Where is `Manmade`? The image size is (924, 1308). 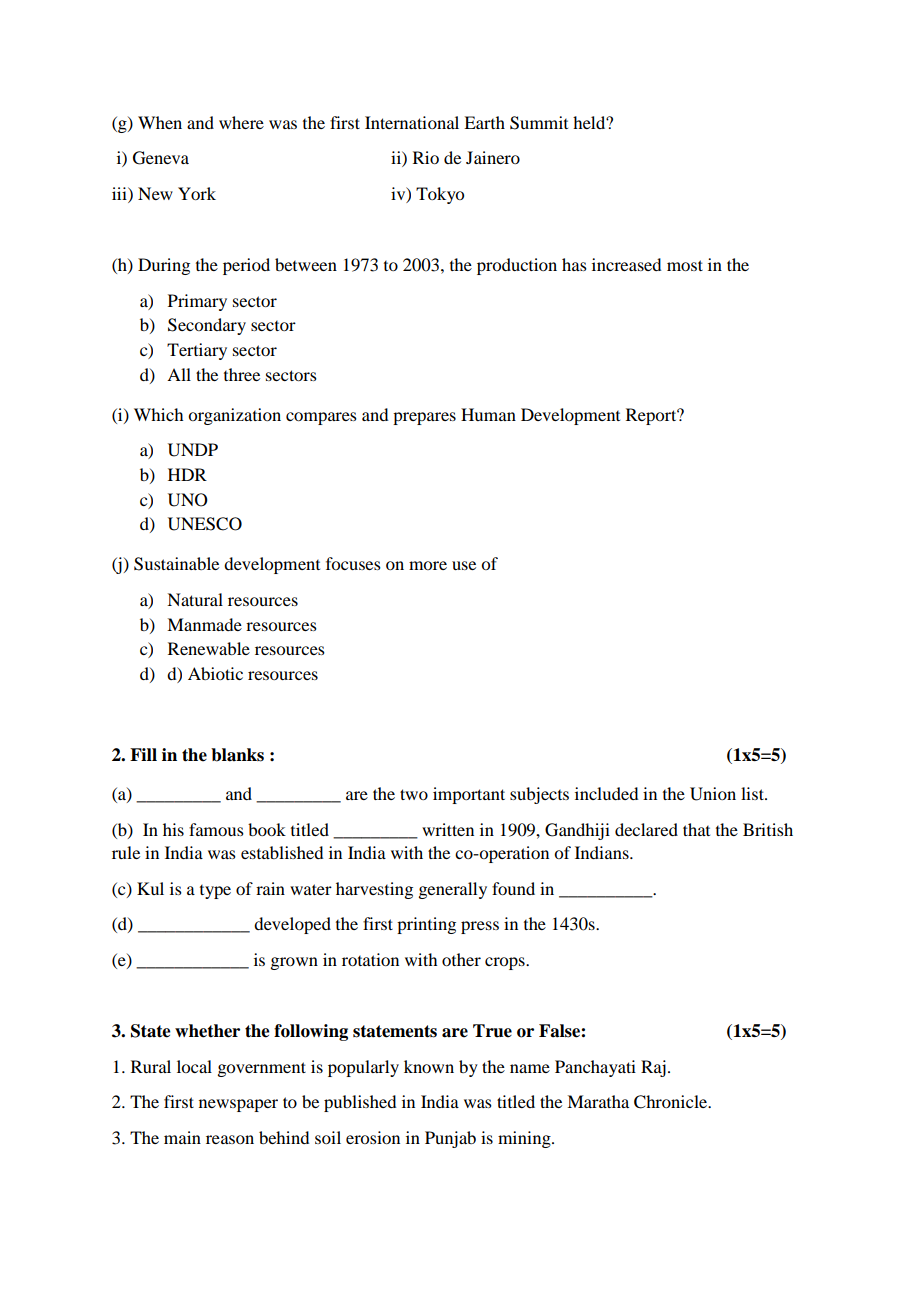 Manmade is located at coordinates (204, 624).
